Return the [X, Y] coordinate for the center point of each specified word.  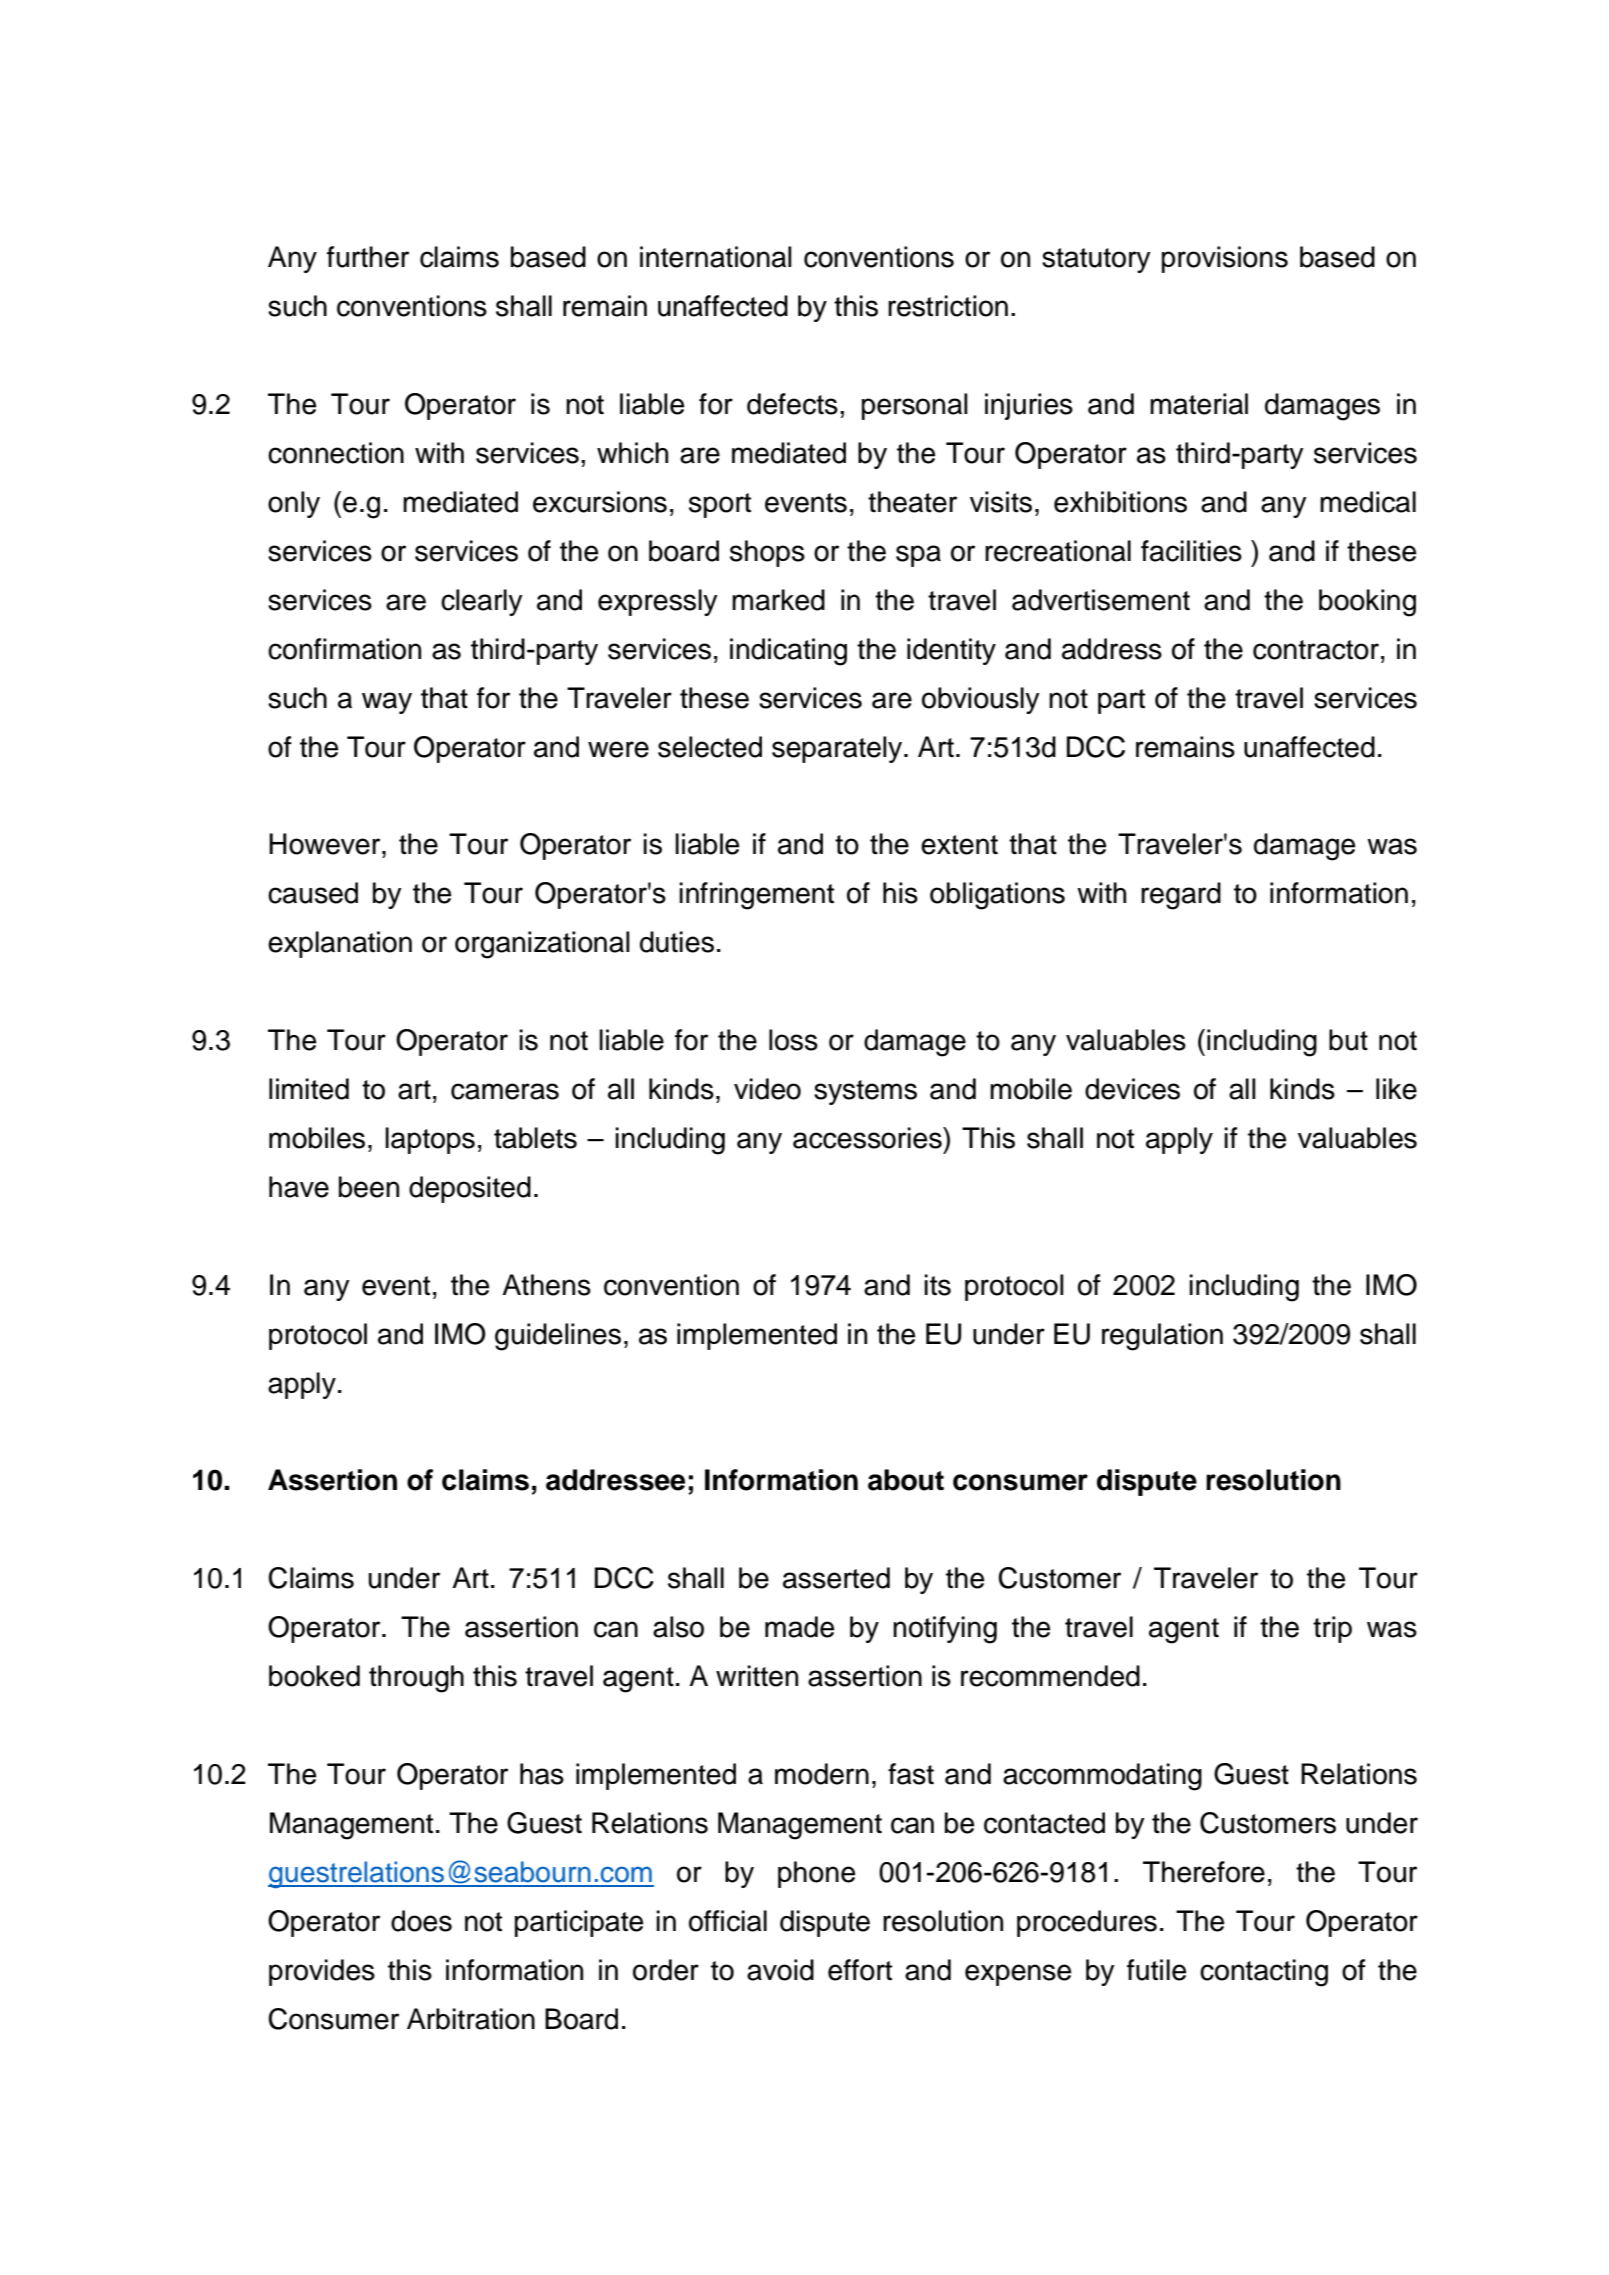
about [906, 1480]
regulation [1162, 1337]
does [421, 1921]
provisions [1225, 259]
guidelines [558, 1337]
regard [1181, 896]
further [368, 257]
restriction [948, 306]
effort [860, 1970]
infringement [756, 896]
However [326, 844]
